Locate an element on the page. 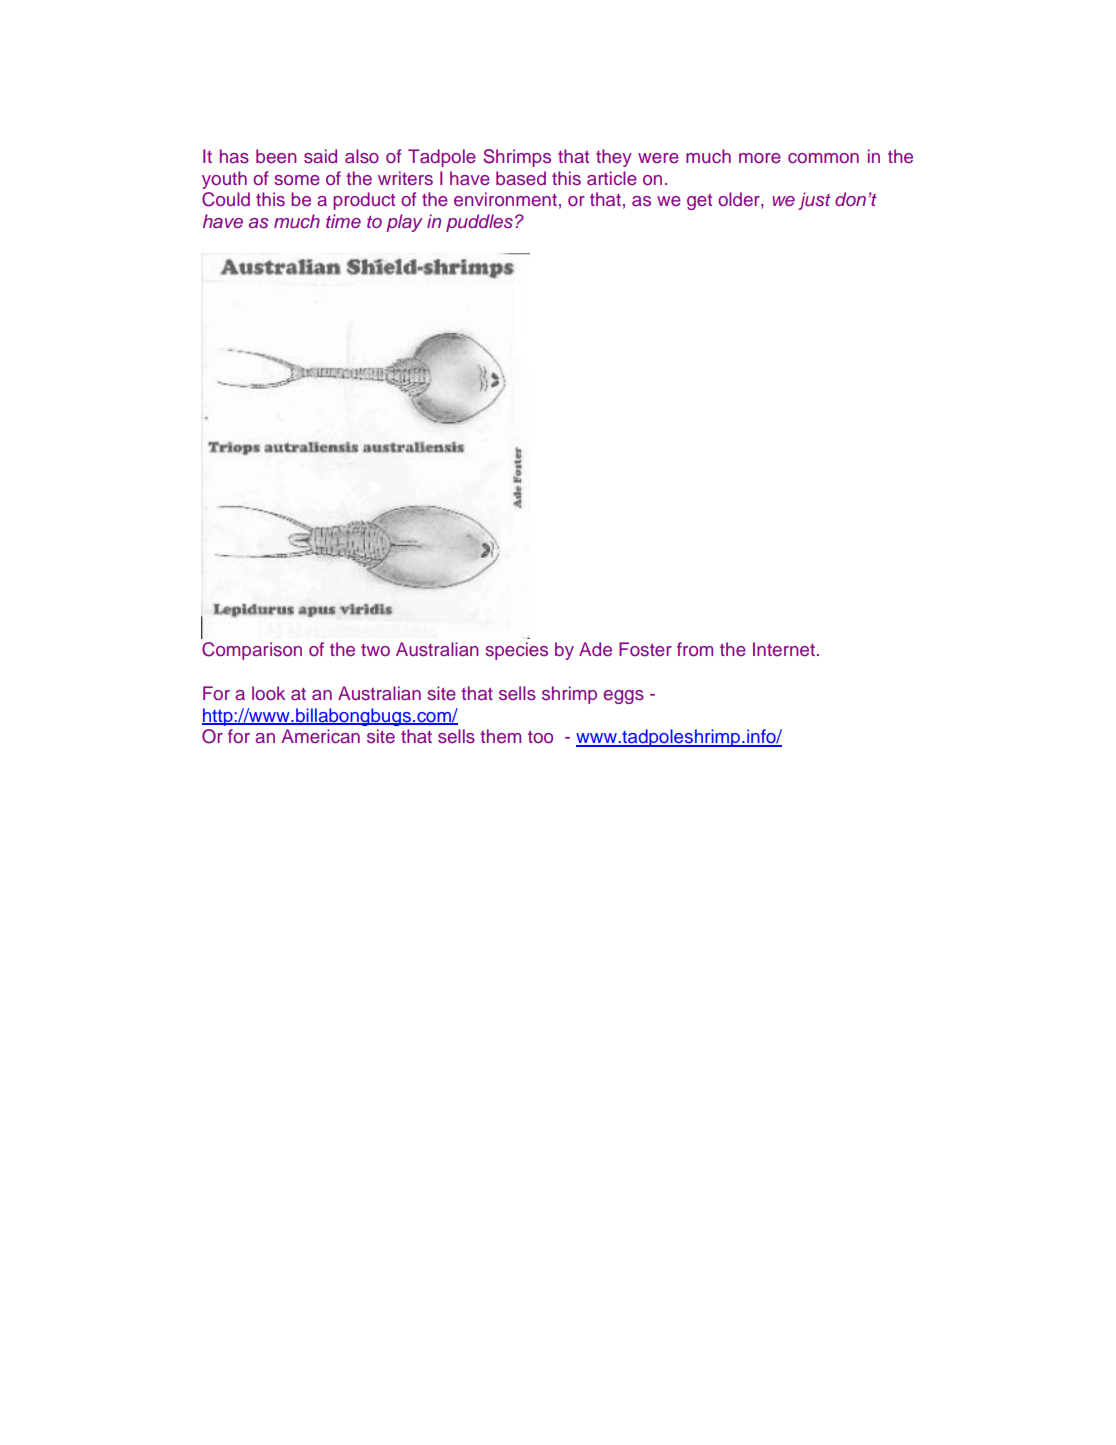 This image has width=1116, height=1445. based is located at coordinates (521, 178).
